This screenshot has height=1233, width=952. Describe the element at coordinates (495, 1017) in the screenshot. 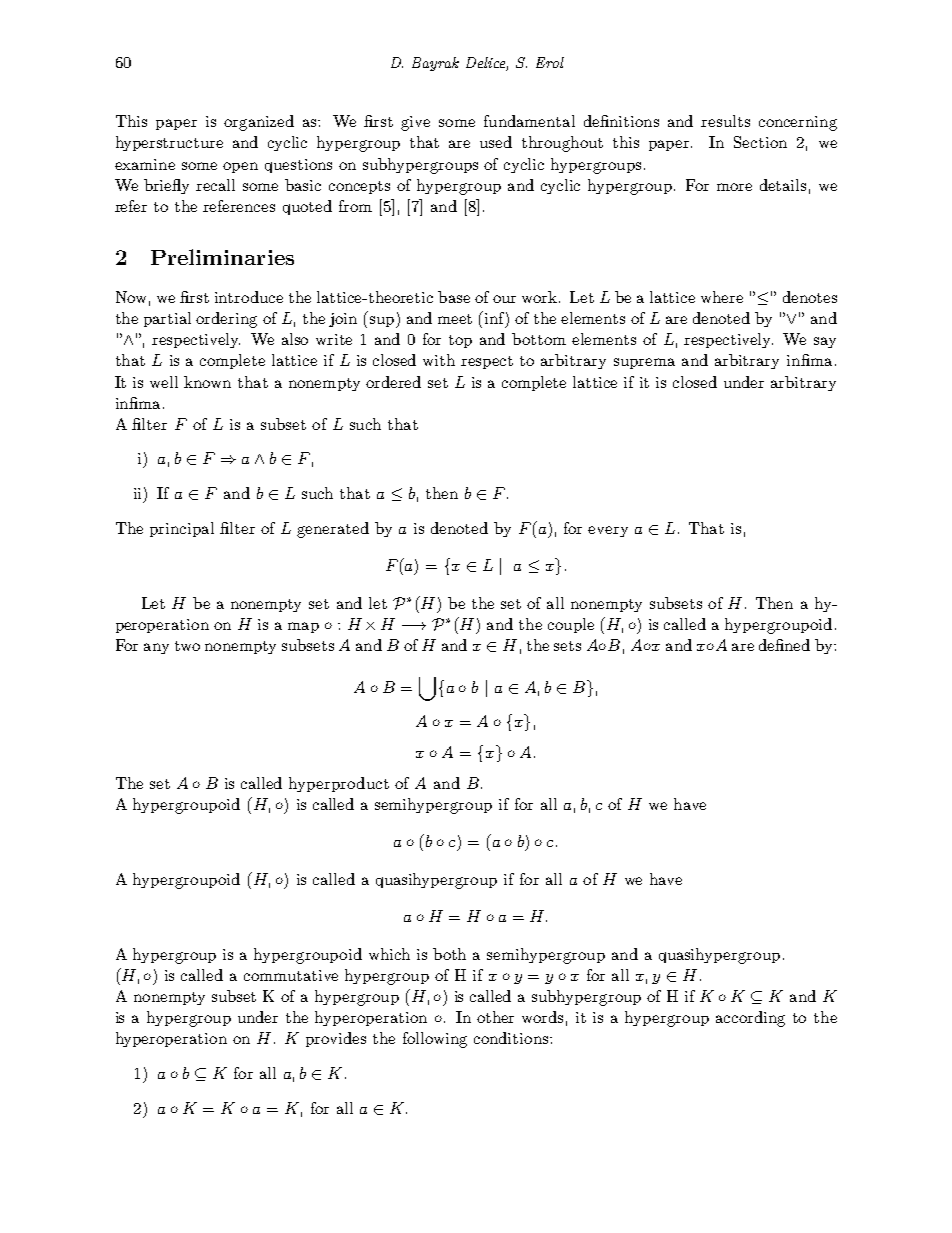

I see `other` at that location.
